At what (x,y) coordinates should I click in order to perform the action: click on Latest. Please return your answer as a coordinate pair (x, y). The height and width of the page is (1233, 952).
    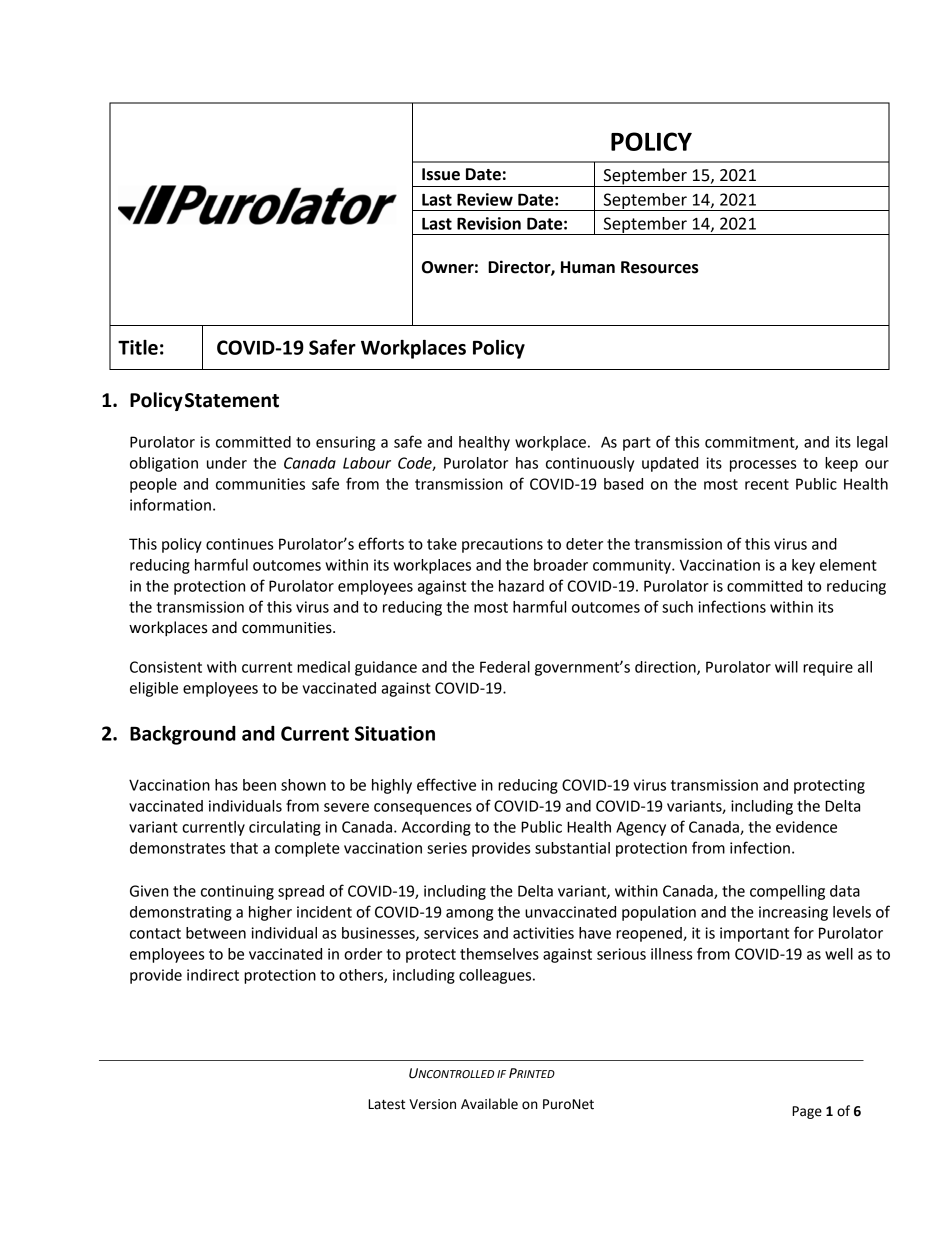
    Looking at the image, I should click on (386, 1104).
